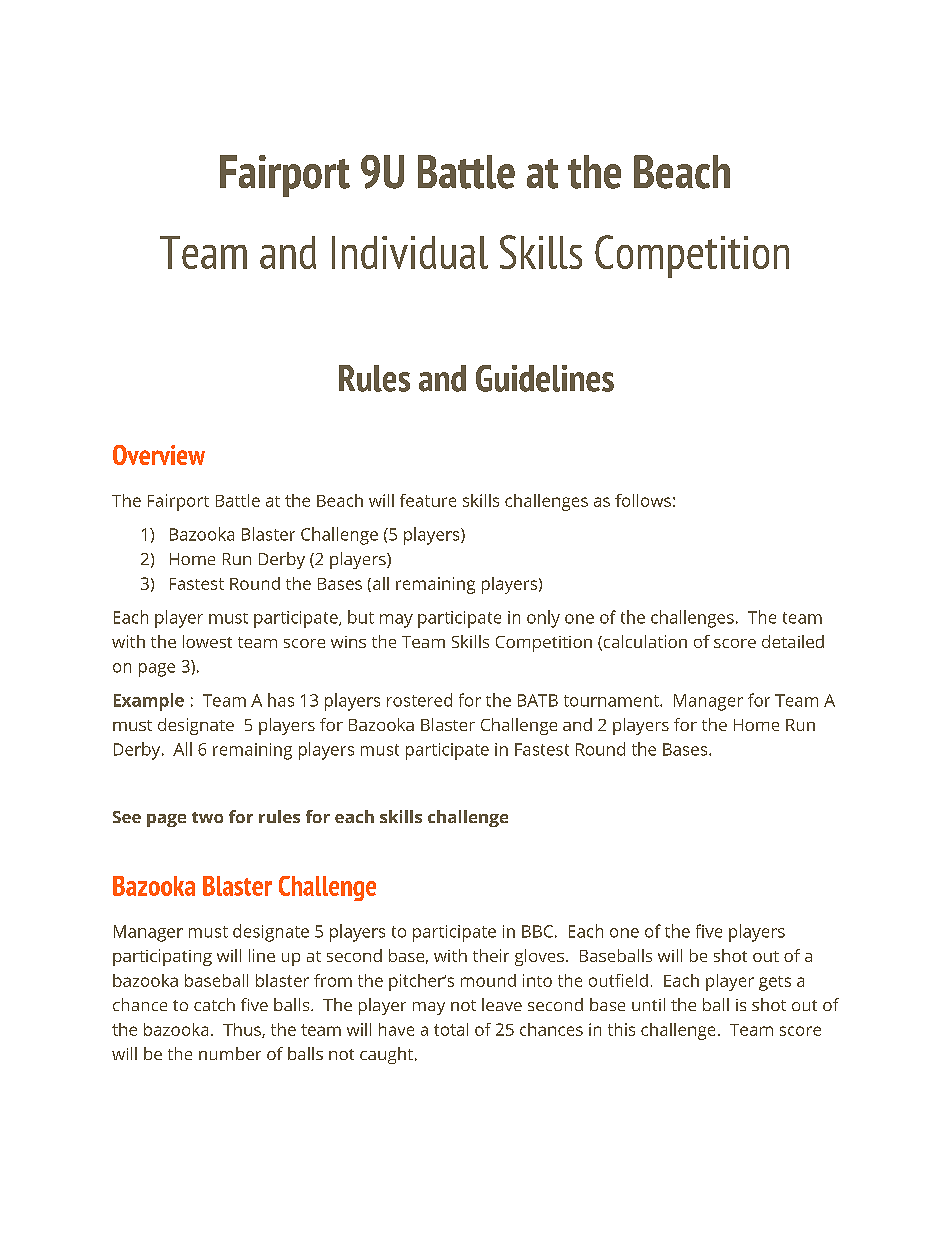 This page has height=1233, width=952. Describe the element at coordinates (410, 252) in the page. I see `Individual` at that location.
